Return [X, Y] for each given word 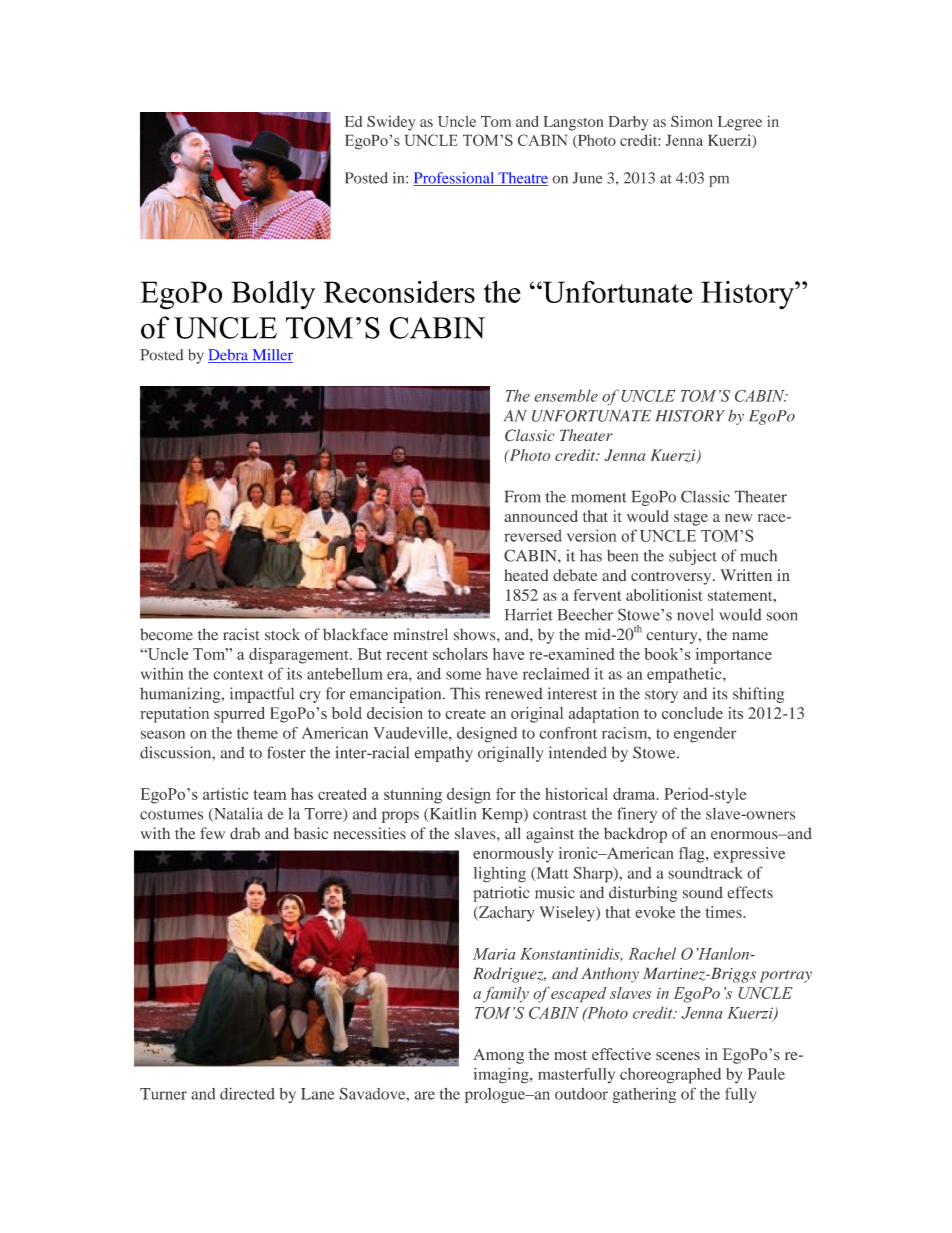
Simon [692, 121]
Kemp [503, 815]
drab [245, 833]
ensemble [566, 395]
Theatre [522, 179]
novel [695, 614]
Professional [455, 179]
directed [247, 1093]
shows [476, 634]
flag [693, 855]
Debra [229, 356]
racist [241, 634]
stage [691, 519]
